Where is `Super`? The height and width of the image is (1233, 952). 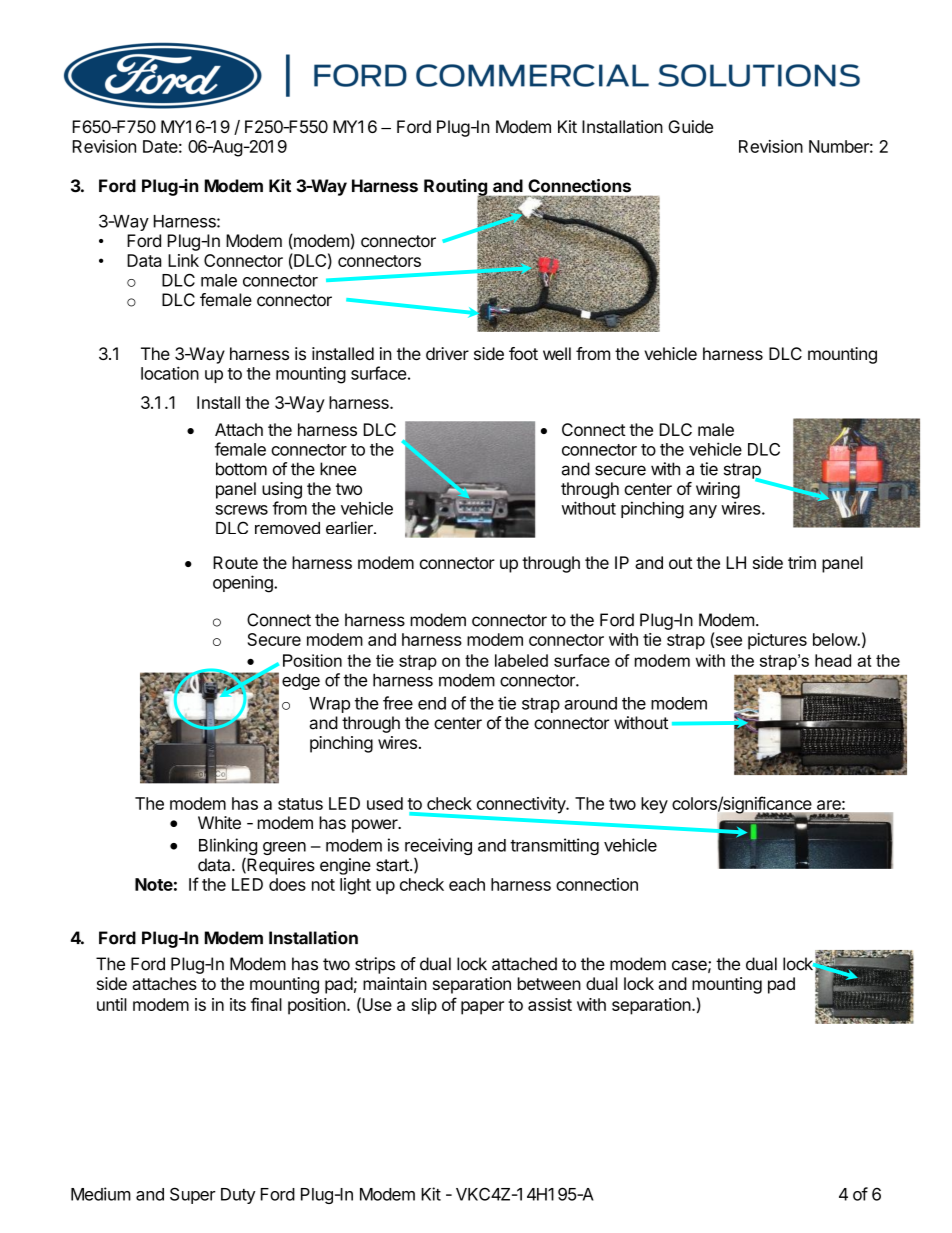
Super is located at coordinates (193, 1195).
